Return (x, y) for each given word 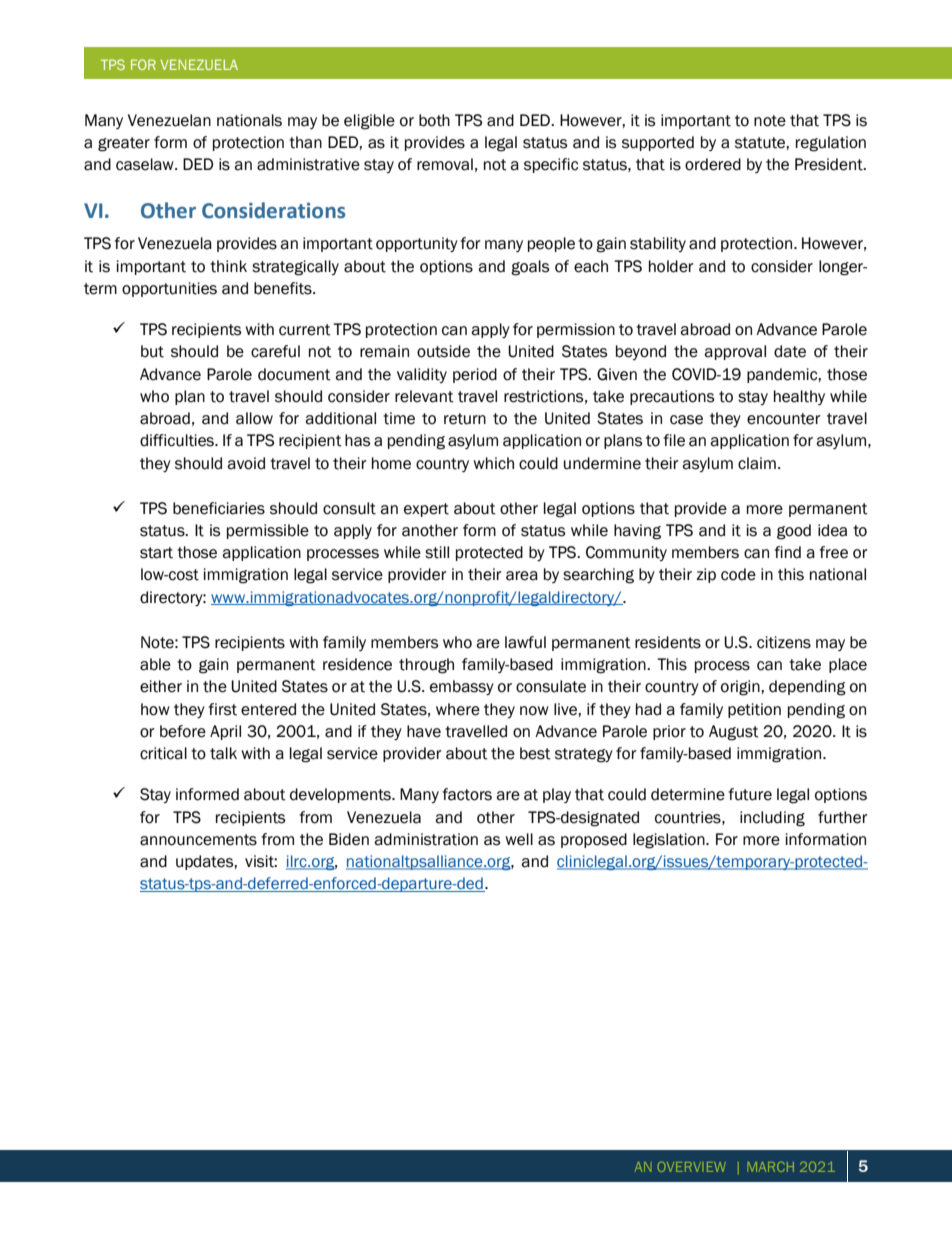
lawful (525, 642)
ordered (713, 164)
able (155, 664)
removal (445, 164)
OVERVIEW (691, 1167)
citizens (784, 642)
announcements (198, 840)
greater (124, 144)
